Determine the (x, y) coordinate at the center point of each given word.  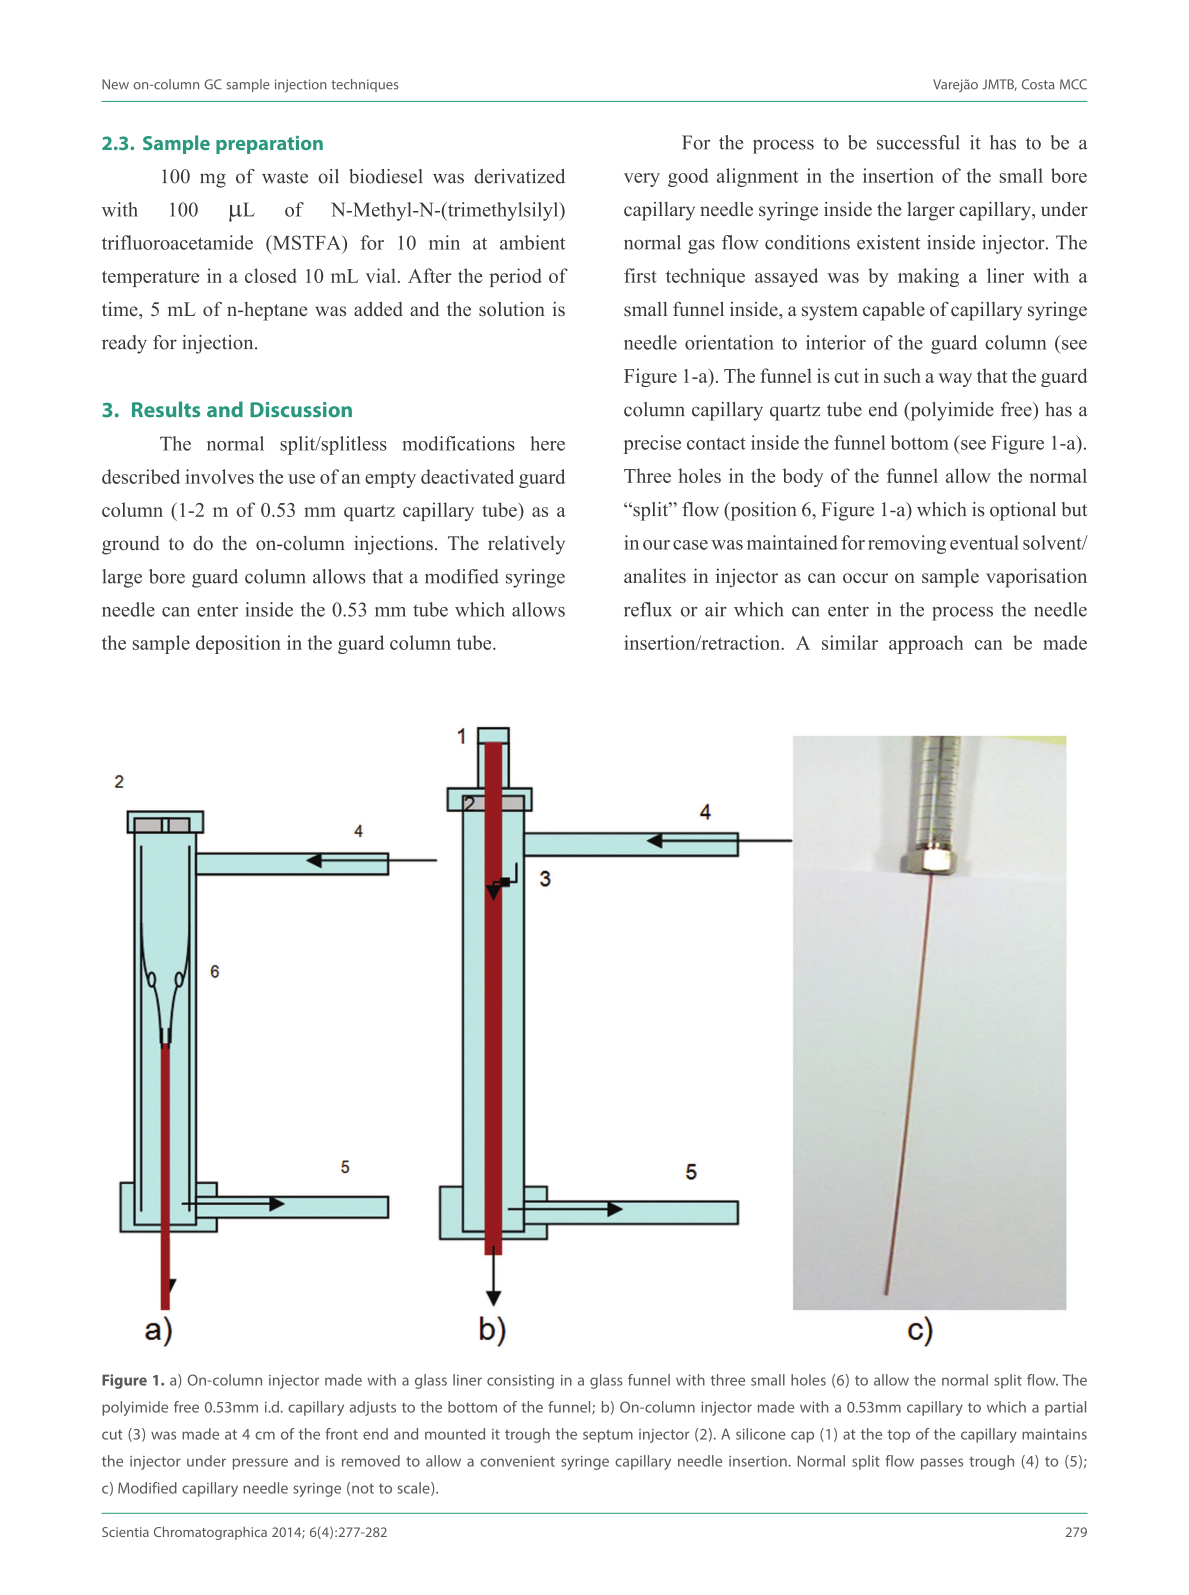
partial (1065, 1408)
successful (918, 142)
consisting (520, 1382)
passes (942, 1464)
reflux (648, 609)
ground (131, 545)
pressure (260, 1464)
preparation (269, 145)
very (642, 180)
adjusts (373, 1408)
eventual (984, 542)
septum (608, 1436)
